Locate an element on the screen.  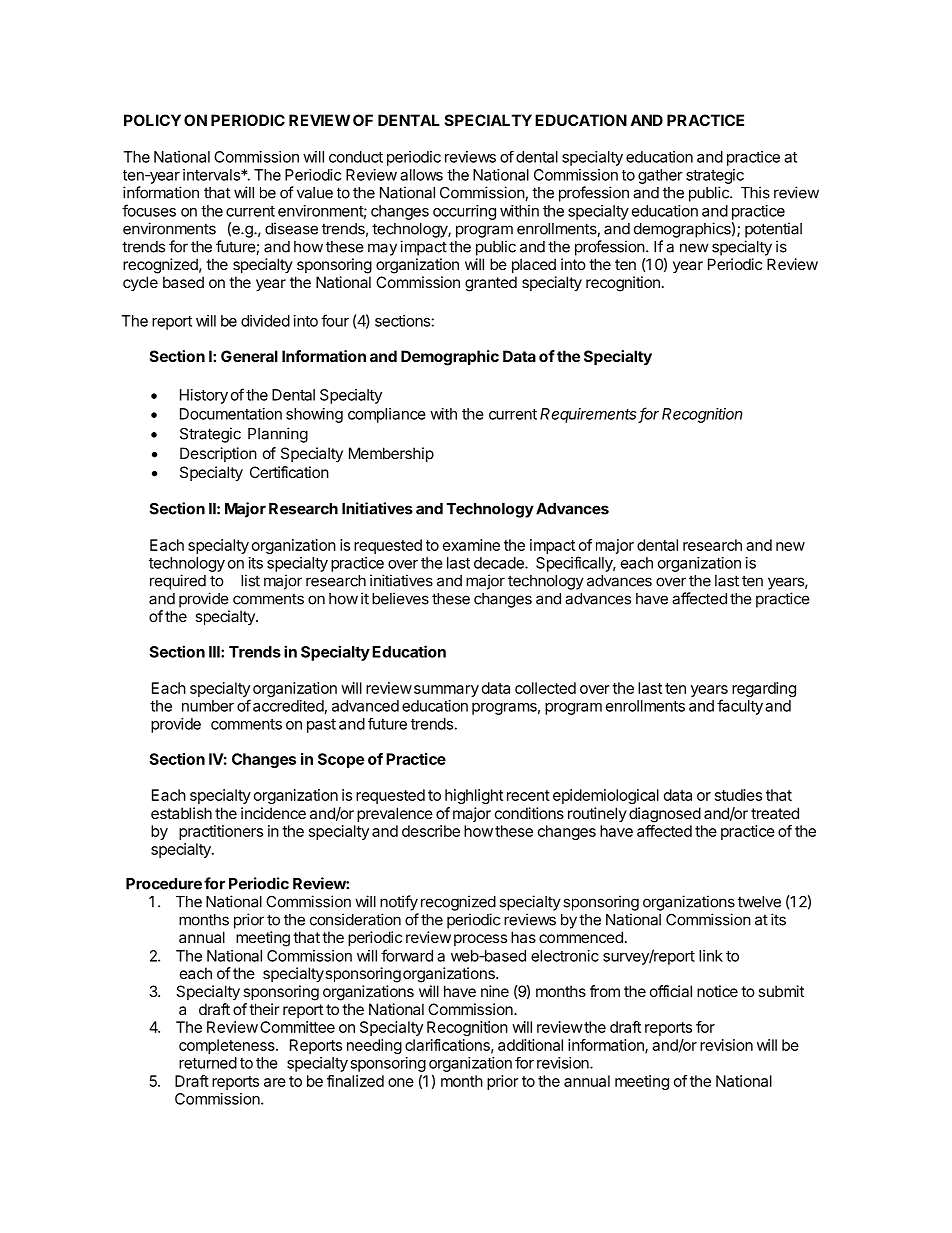
allows is located at coordinates (421, 175).
